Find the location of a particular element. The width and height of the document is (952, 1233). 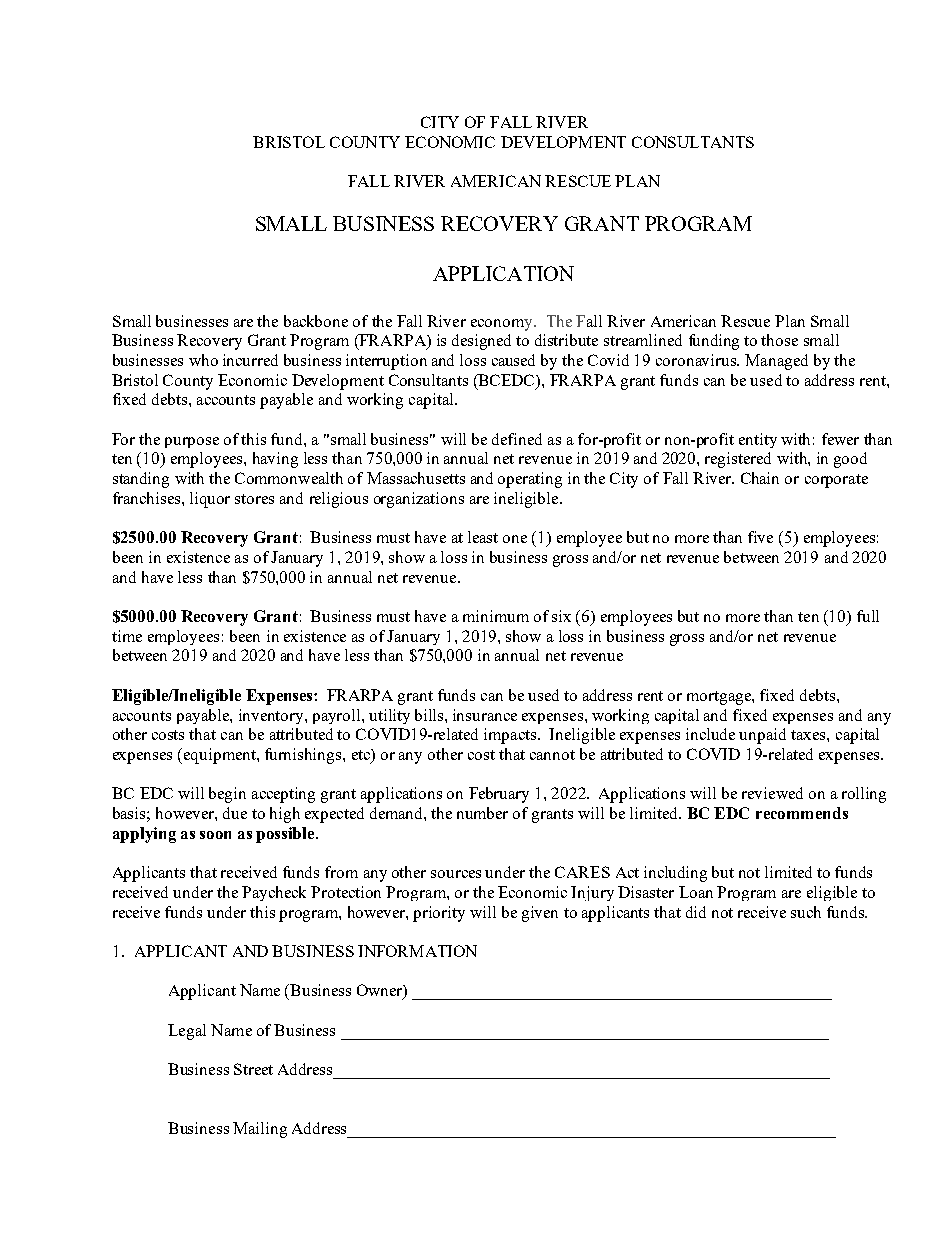

Mailing is located at coordinates (260, 1130).
